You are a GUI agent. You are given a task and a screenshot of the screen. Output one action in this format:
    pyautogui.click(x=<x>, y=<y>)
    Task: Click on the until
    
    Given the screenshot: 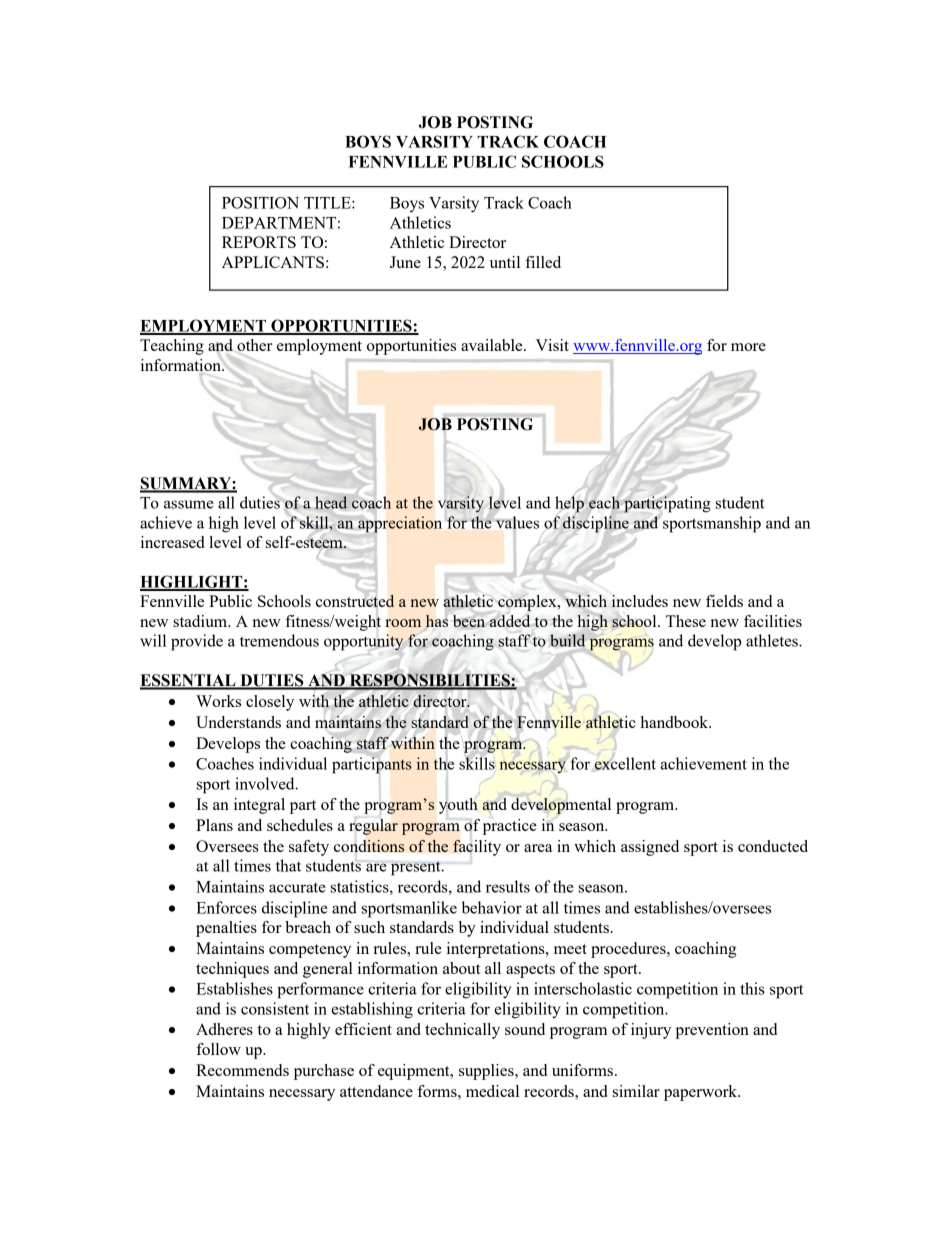 What is the action you would take?
    pyautogui.click(x=505, y=262)
